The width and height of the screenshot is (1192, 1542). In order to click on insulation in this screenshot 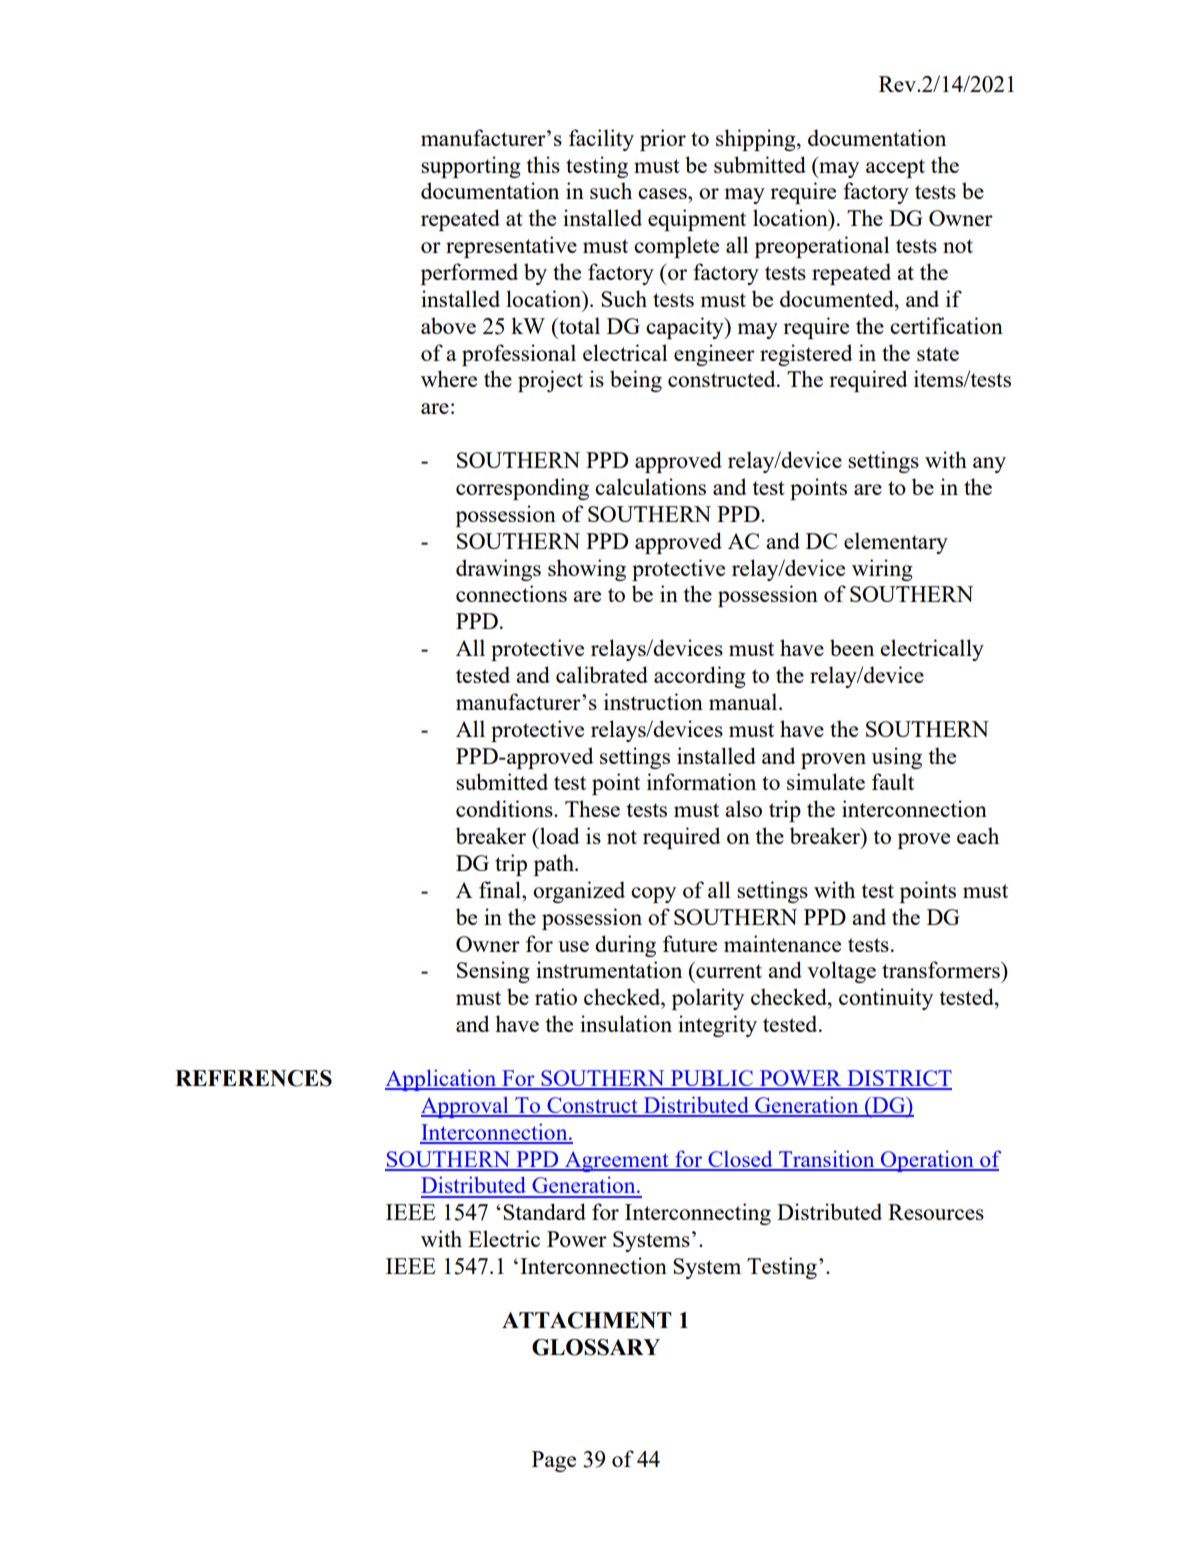, I will do `click(626, 1023)`.
